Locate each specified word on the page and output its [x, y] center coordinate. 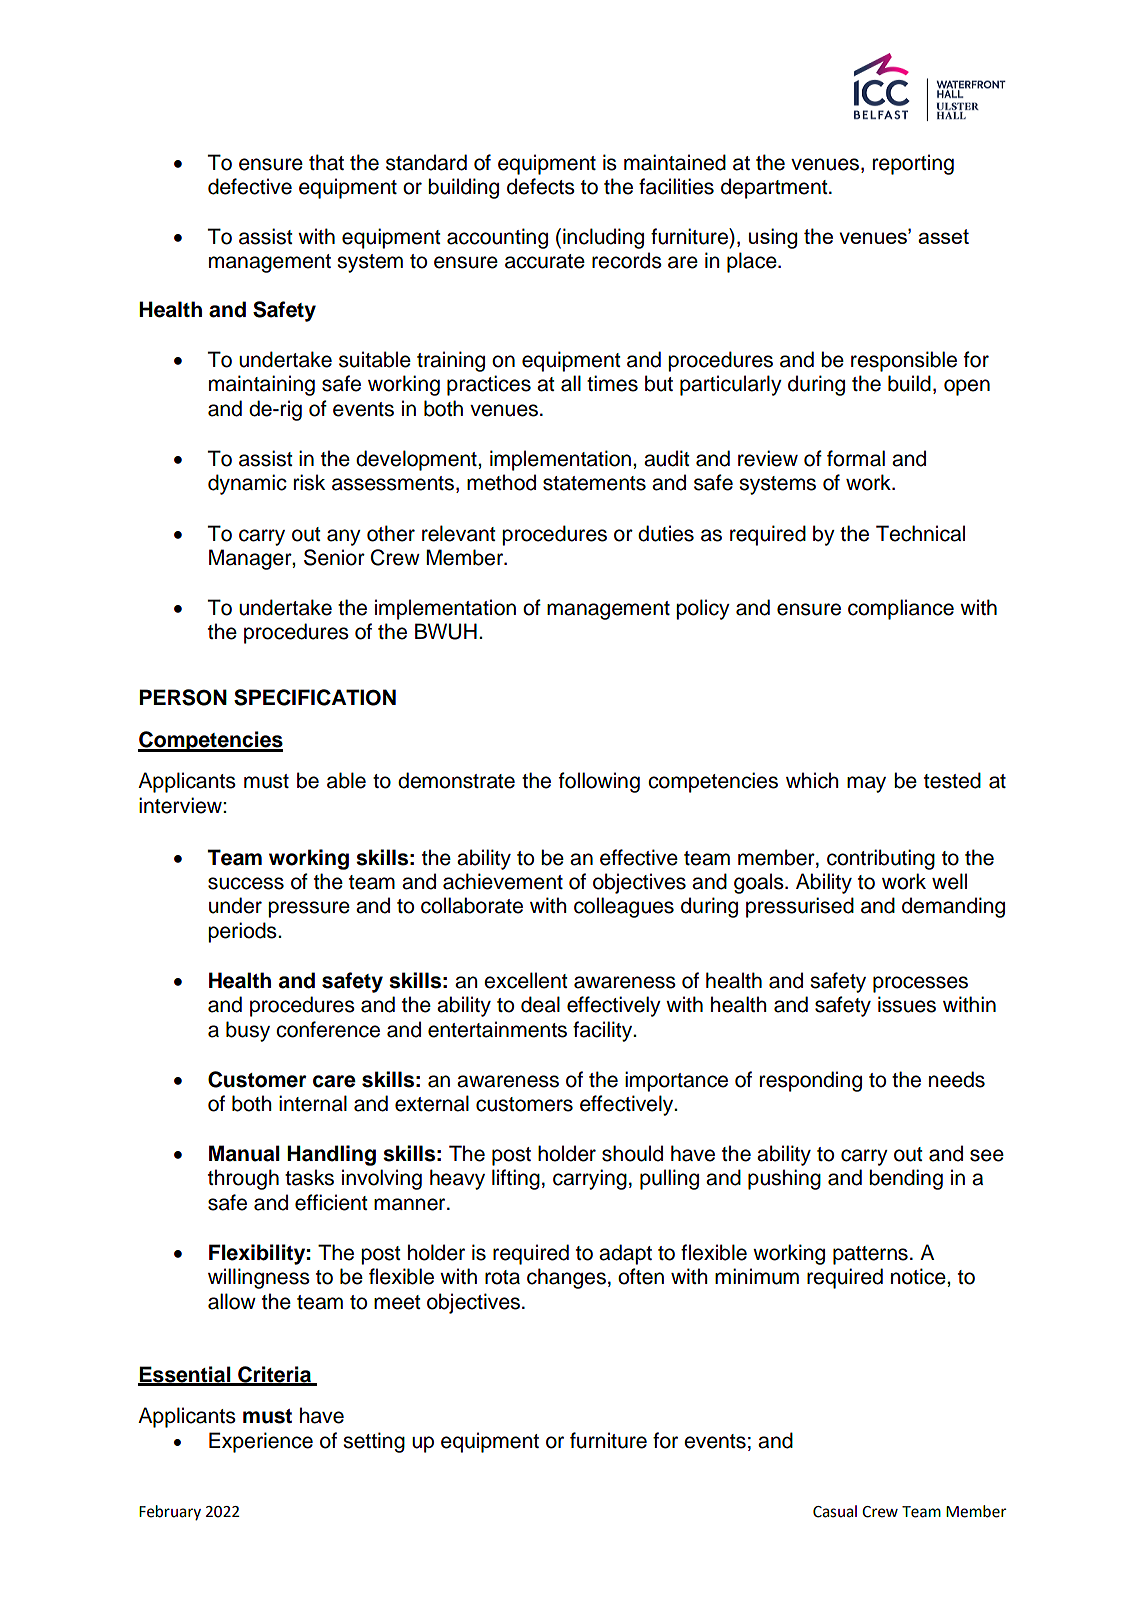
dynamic [247, 484]
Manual [244, 1153]
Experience [261, 1442]
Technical [920, 533]
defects [541, 186]
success [246, 883]
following [599, 782]
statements [594, 483]
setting [374, 1442]
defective [250, 186]
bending [906, 1179]
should [632, 1153]
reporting [913, 164]
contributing [881, 859]
